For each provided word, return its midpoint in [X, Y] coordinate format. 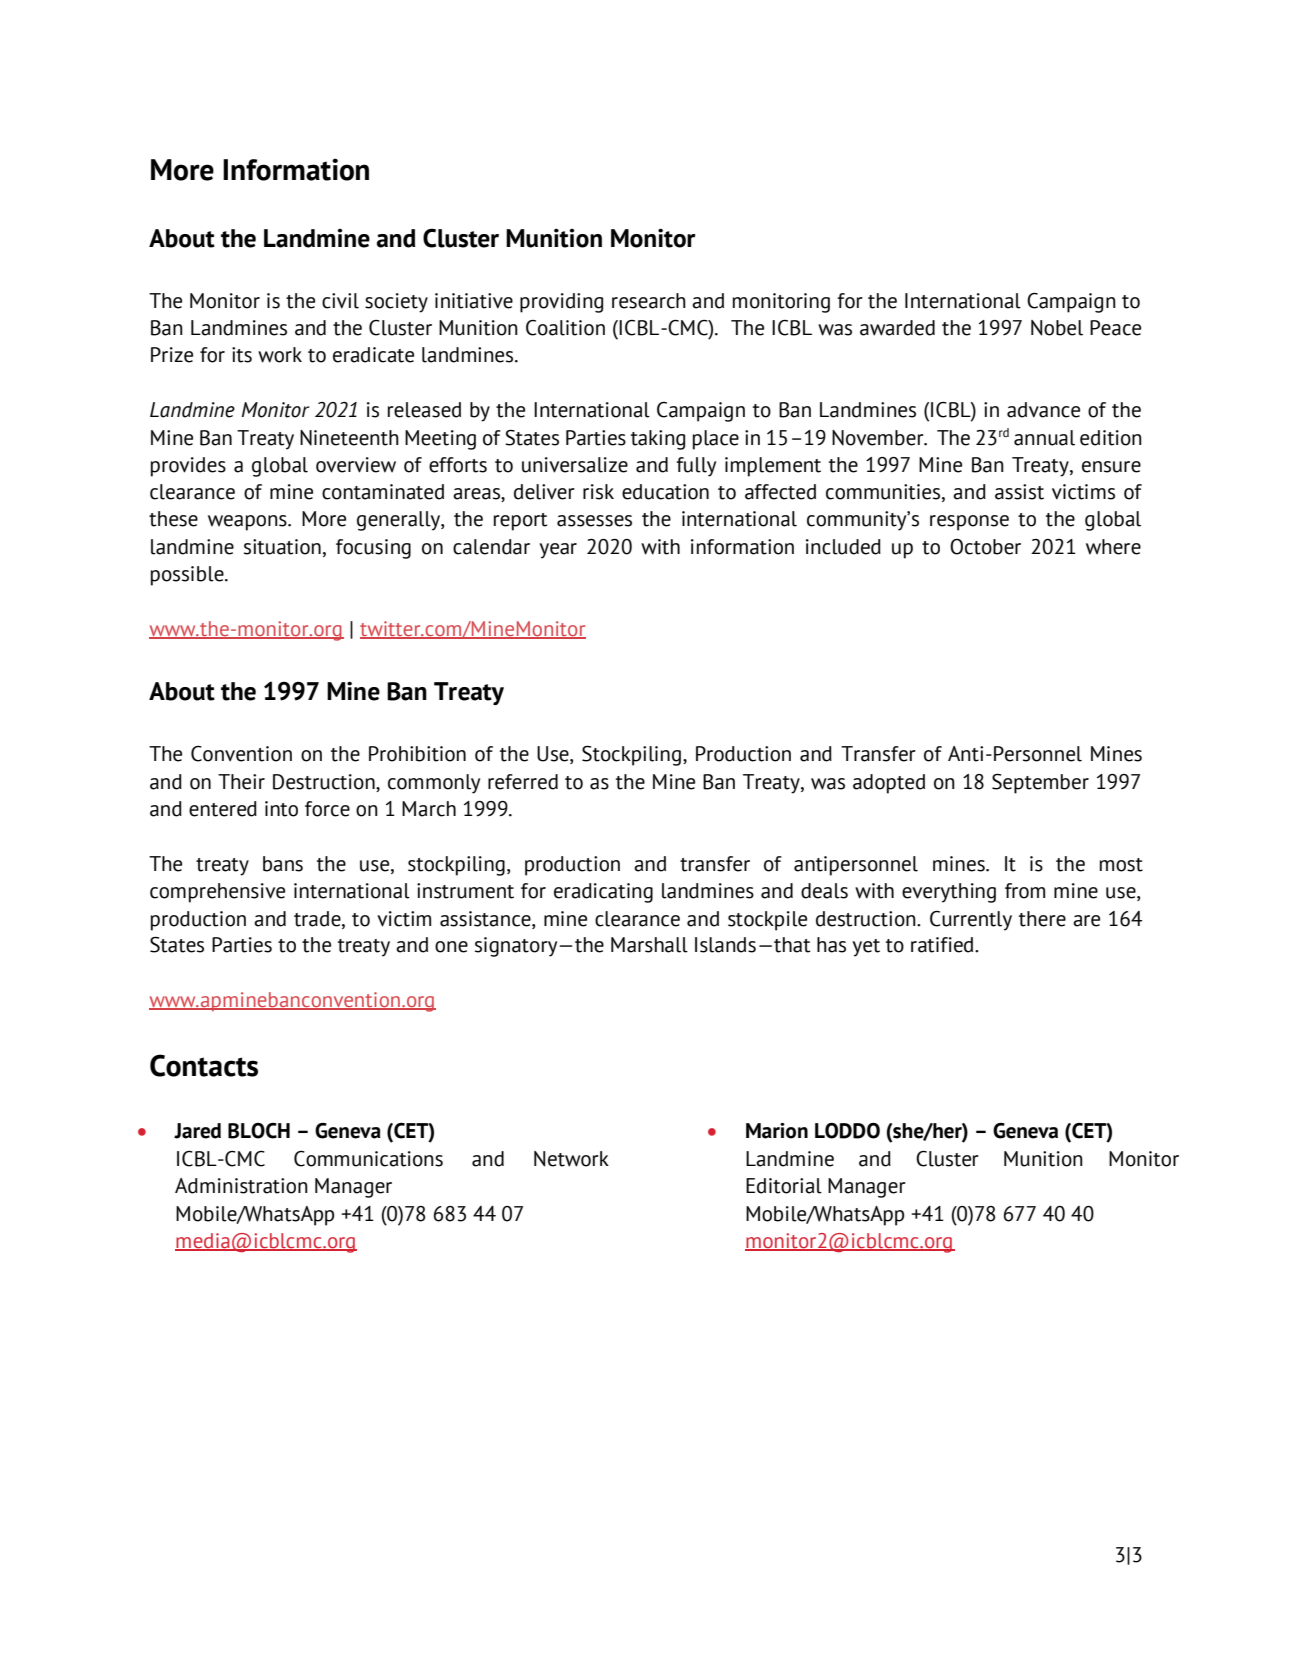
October [985, 547]
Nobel [1057, 328]
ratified [943, 945]
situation [282, 547]
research [649, 301]
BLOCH [259, 1131]
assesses [594, 521]
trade [318, 919]
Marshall [649, 945]
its [242, 355]
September [1040, 784]
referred [523, 782]
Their [241, 782]
